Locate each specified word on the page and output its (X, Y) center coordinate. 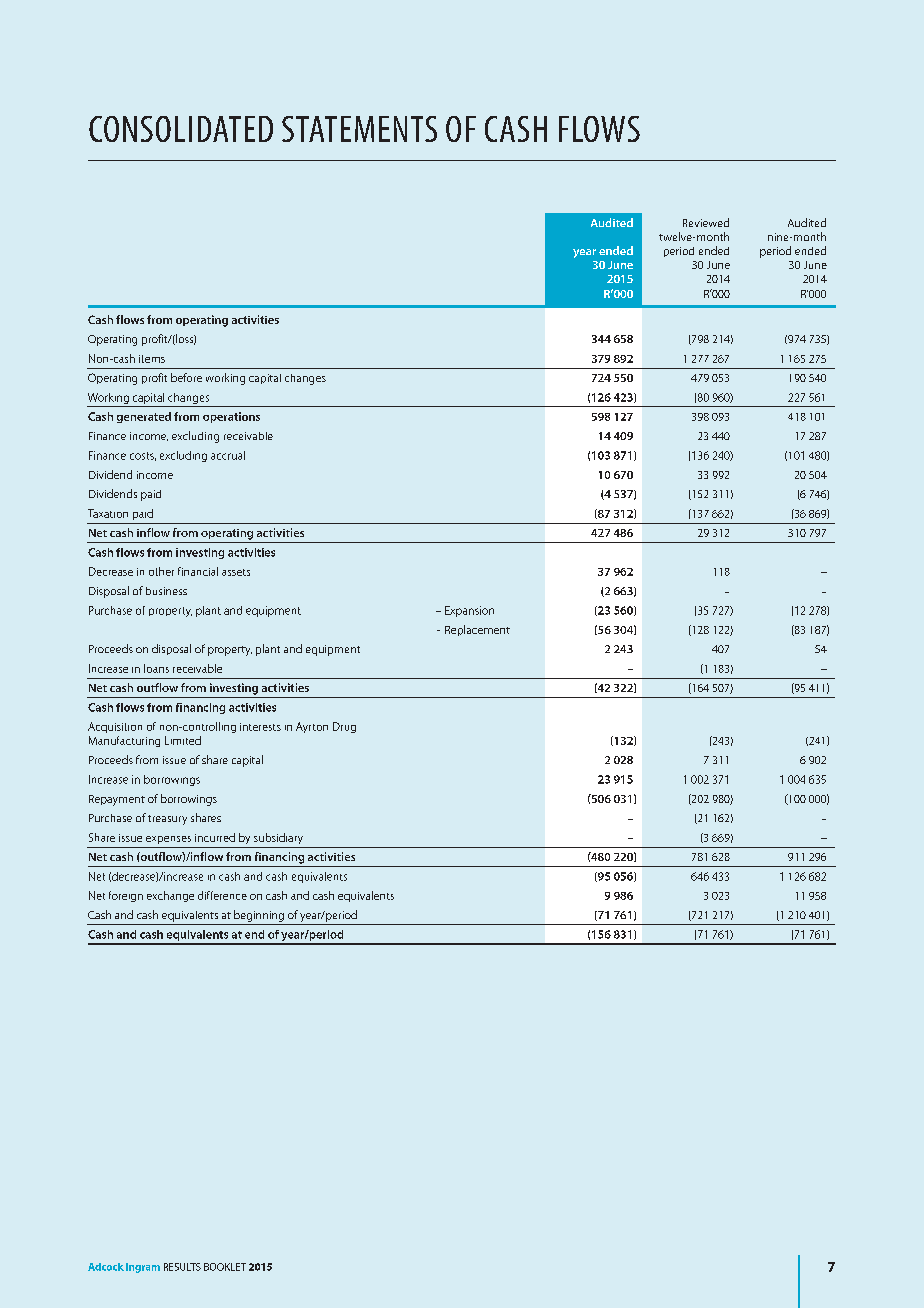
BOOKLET (225, 1267)
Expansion (469, 611)
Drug (344, 727)
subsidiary (278, 838)
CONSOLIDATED (181, 129)
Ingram (143, 1268)
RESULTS (182, 1267)
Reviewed (706, 222)
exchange (170, 896)
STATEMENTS (359, 129)
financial (198, 571)
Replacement (477, 630)
